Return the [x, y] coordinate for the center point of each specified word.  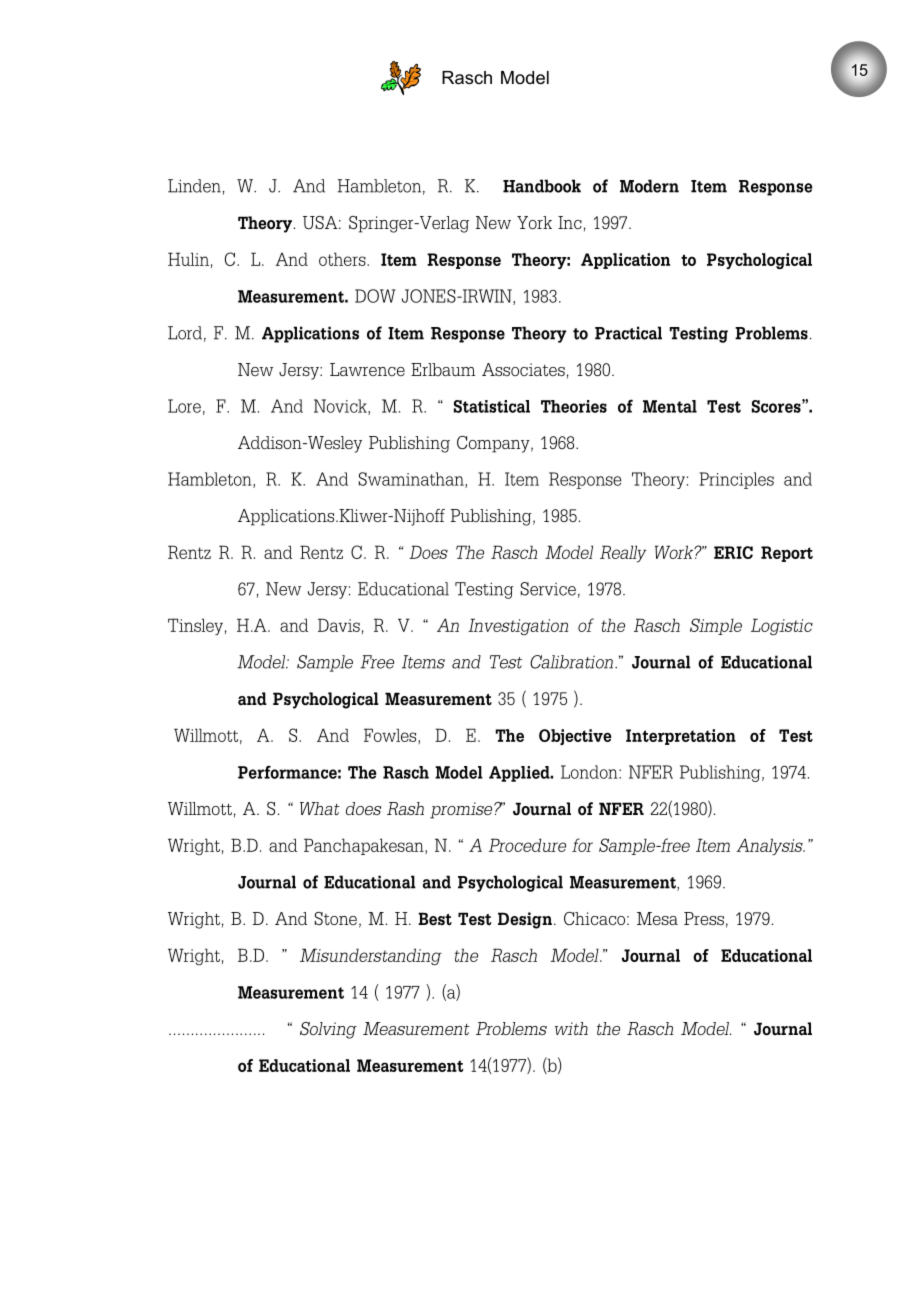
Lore [184, 406]
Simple [716, 626]
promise [462, 810]
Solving [328, 1030]
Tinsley [195, 627]
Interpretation [681, 737]
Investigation [518, 626]
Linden [194, 186]
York [534, 222]
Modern [649, 186]
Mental [670, 406]
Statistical [492, 406]
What [320, 808]
